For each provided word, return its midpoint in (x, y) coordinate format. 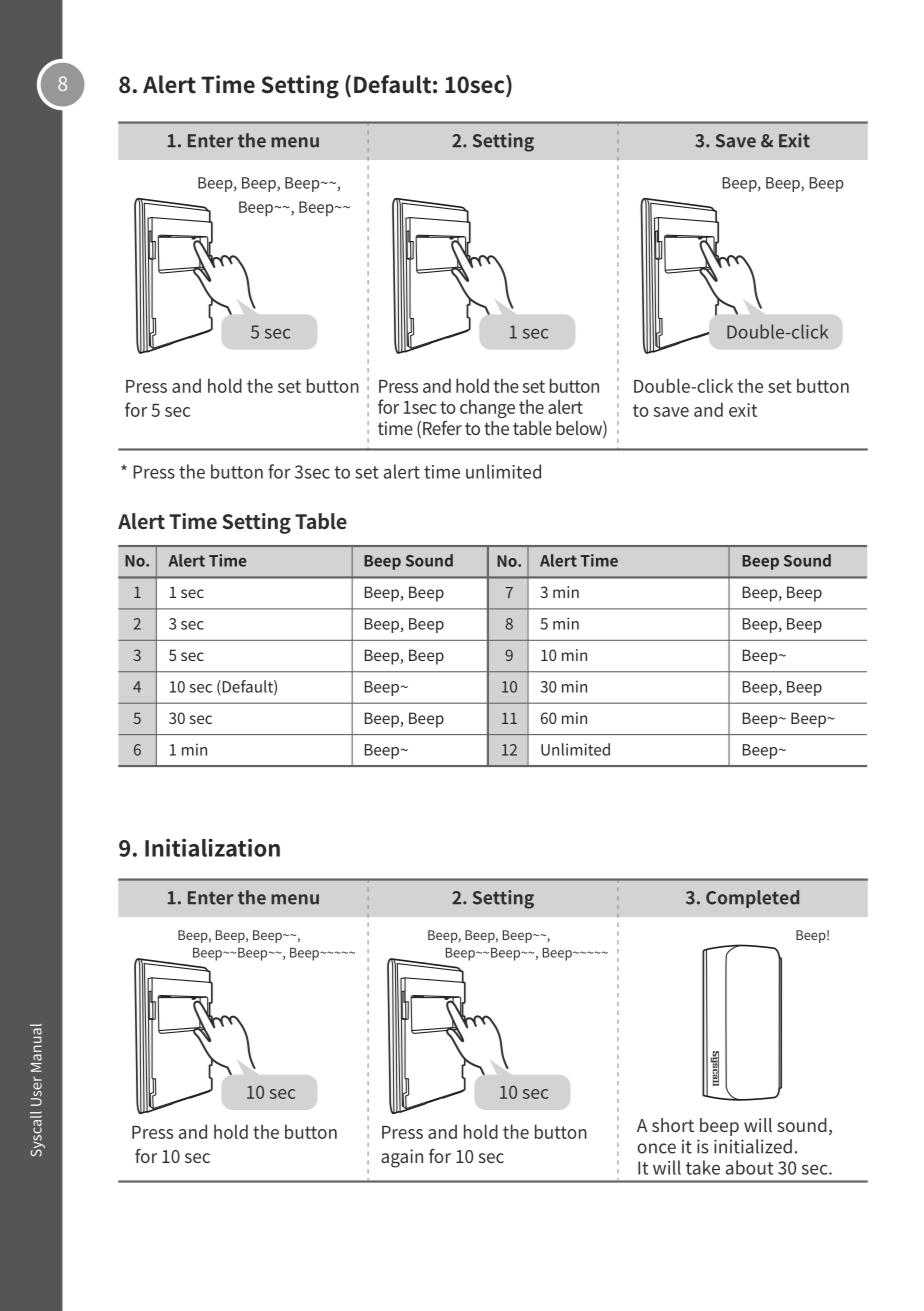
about (749, 1167)
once (656, 1148)
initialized (753, 1146)
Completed (752, 899)
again (402, 1158)
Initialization (212, 847)
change (487, 408)
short (673, 1125)
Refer (442, 428)
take (703, 1167)
